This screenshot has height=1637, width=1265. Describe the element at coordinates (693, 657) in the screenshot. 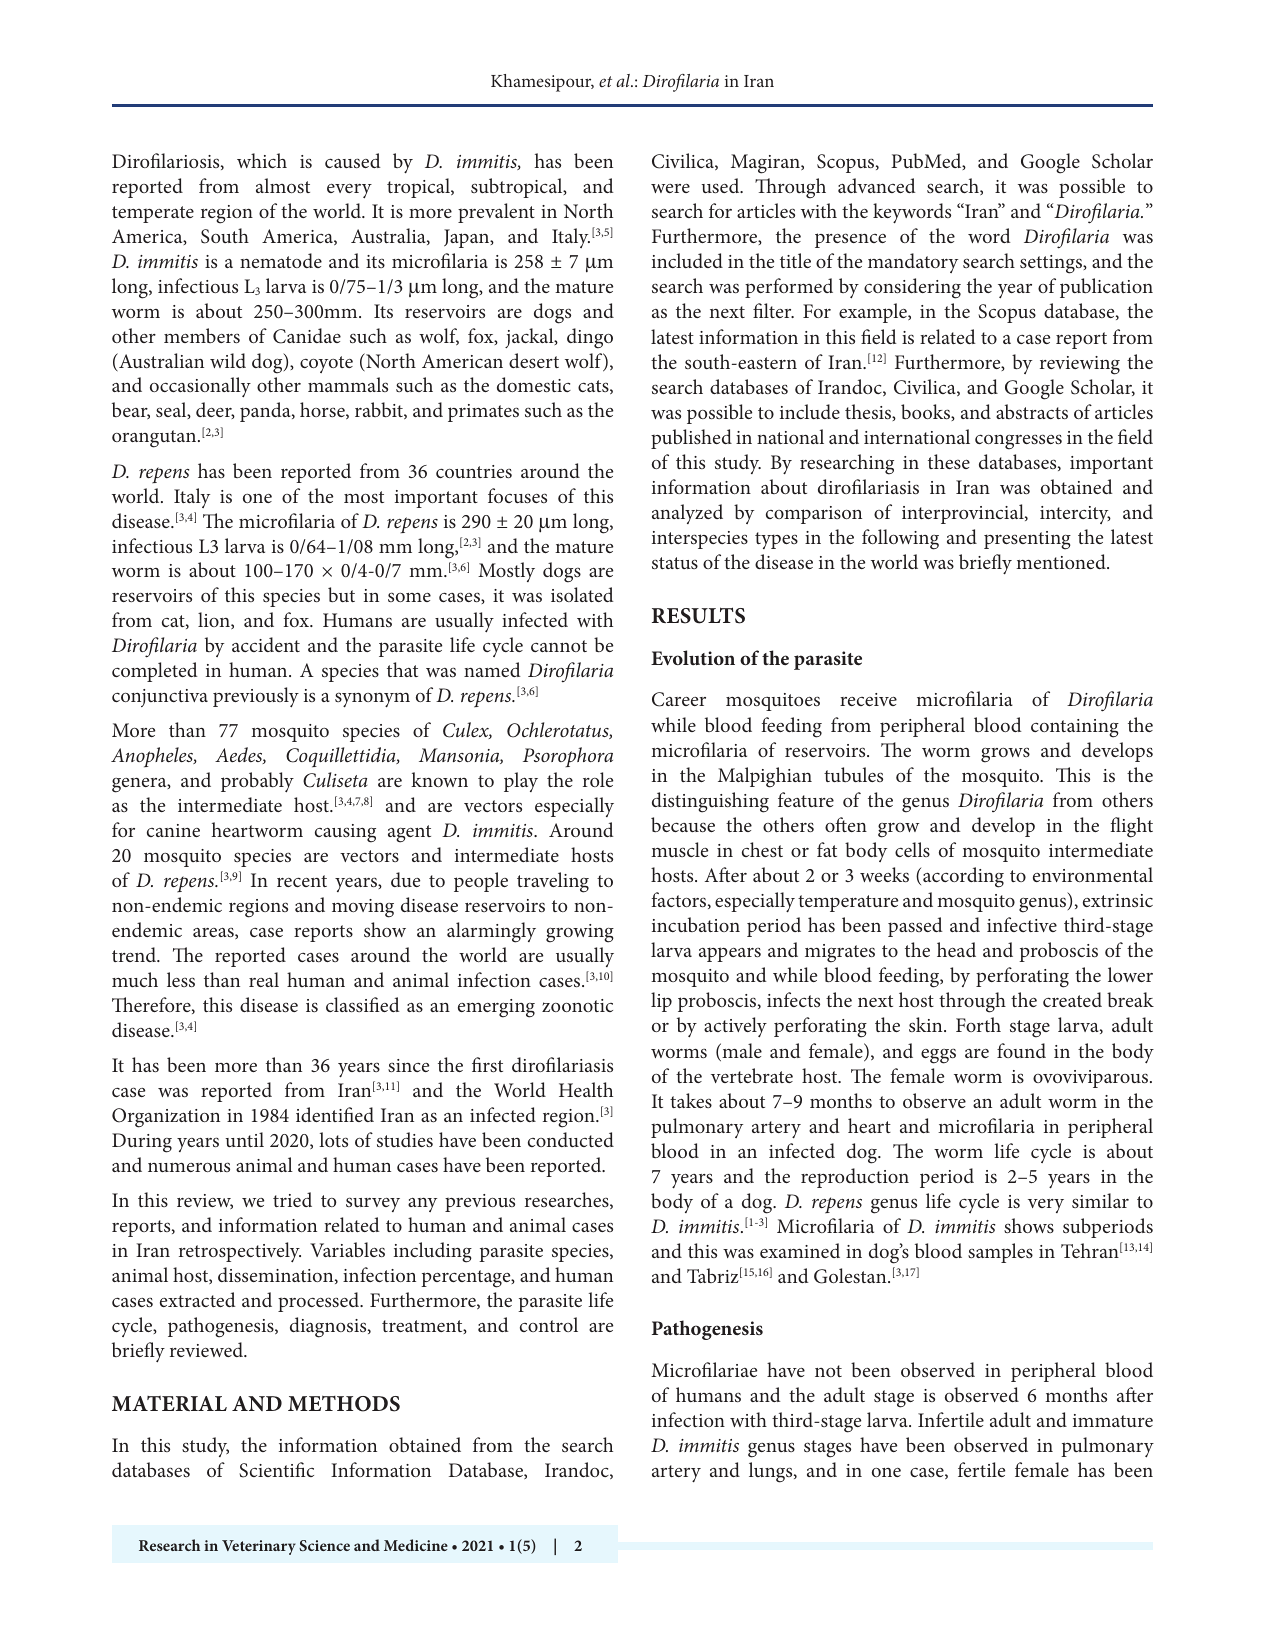

I see `Evolution` at that location.
